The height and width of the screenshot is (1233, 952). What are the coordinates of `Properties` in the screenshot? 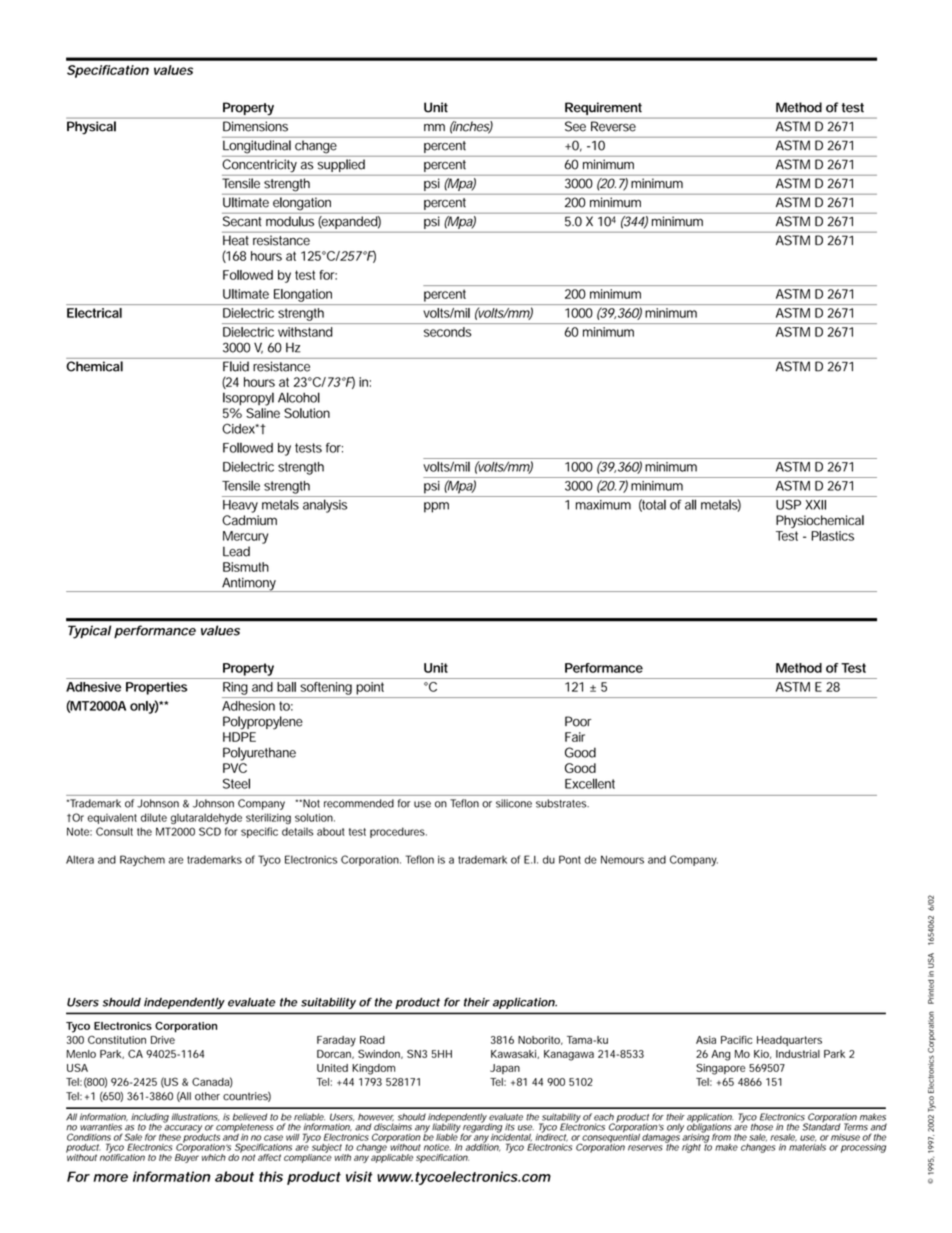 It's located at (156, 688).
